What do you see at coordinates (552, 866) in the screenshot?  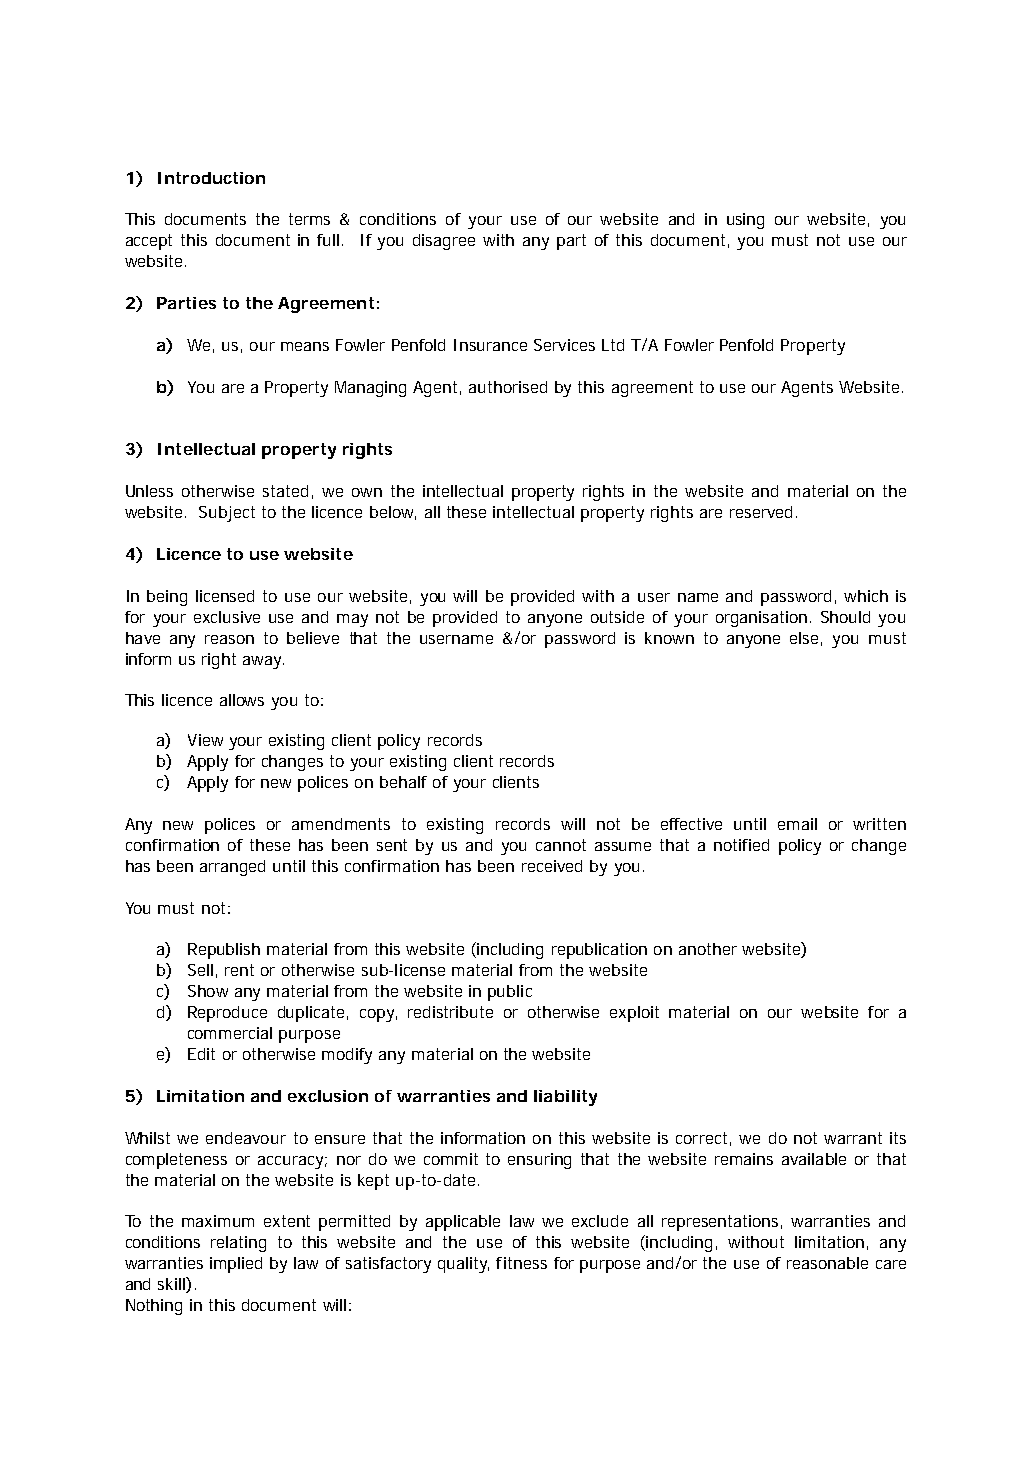 I see `received` at bounding box center [552, 866].
